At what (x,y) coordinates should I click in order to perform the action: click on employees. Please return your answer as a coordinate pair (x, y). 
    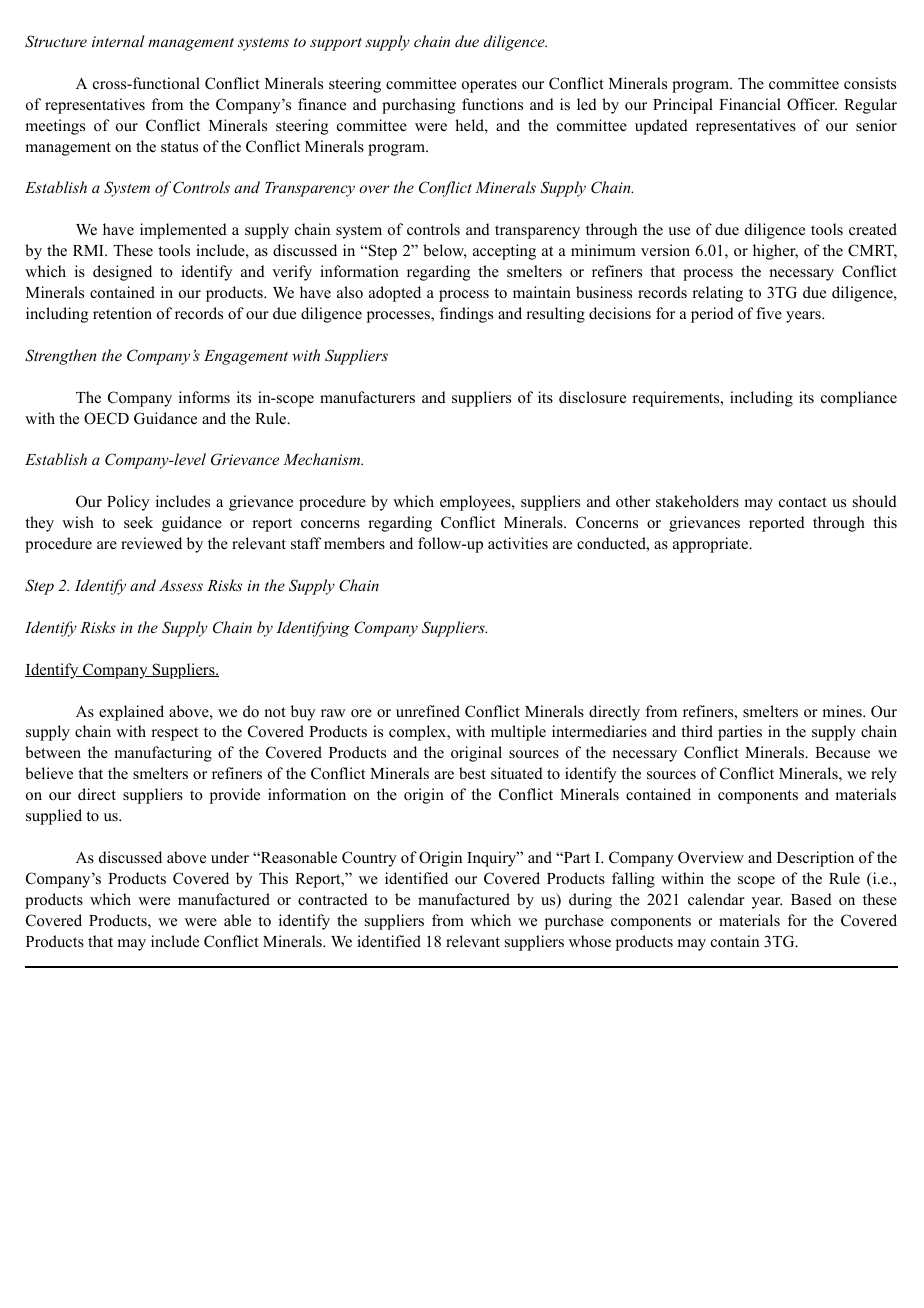
    Looking at the image, I should click on (476, 503).
